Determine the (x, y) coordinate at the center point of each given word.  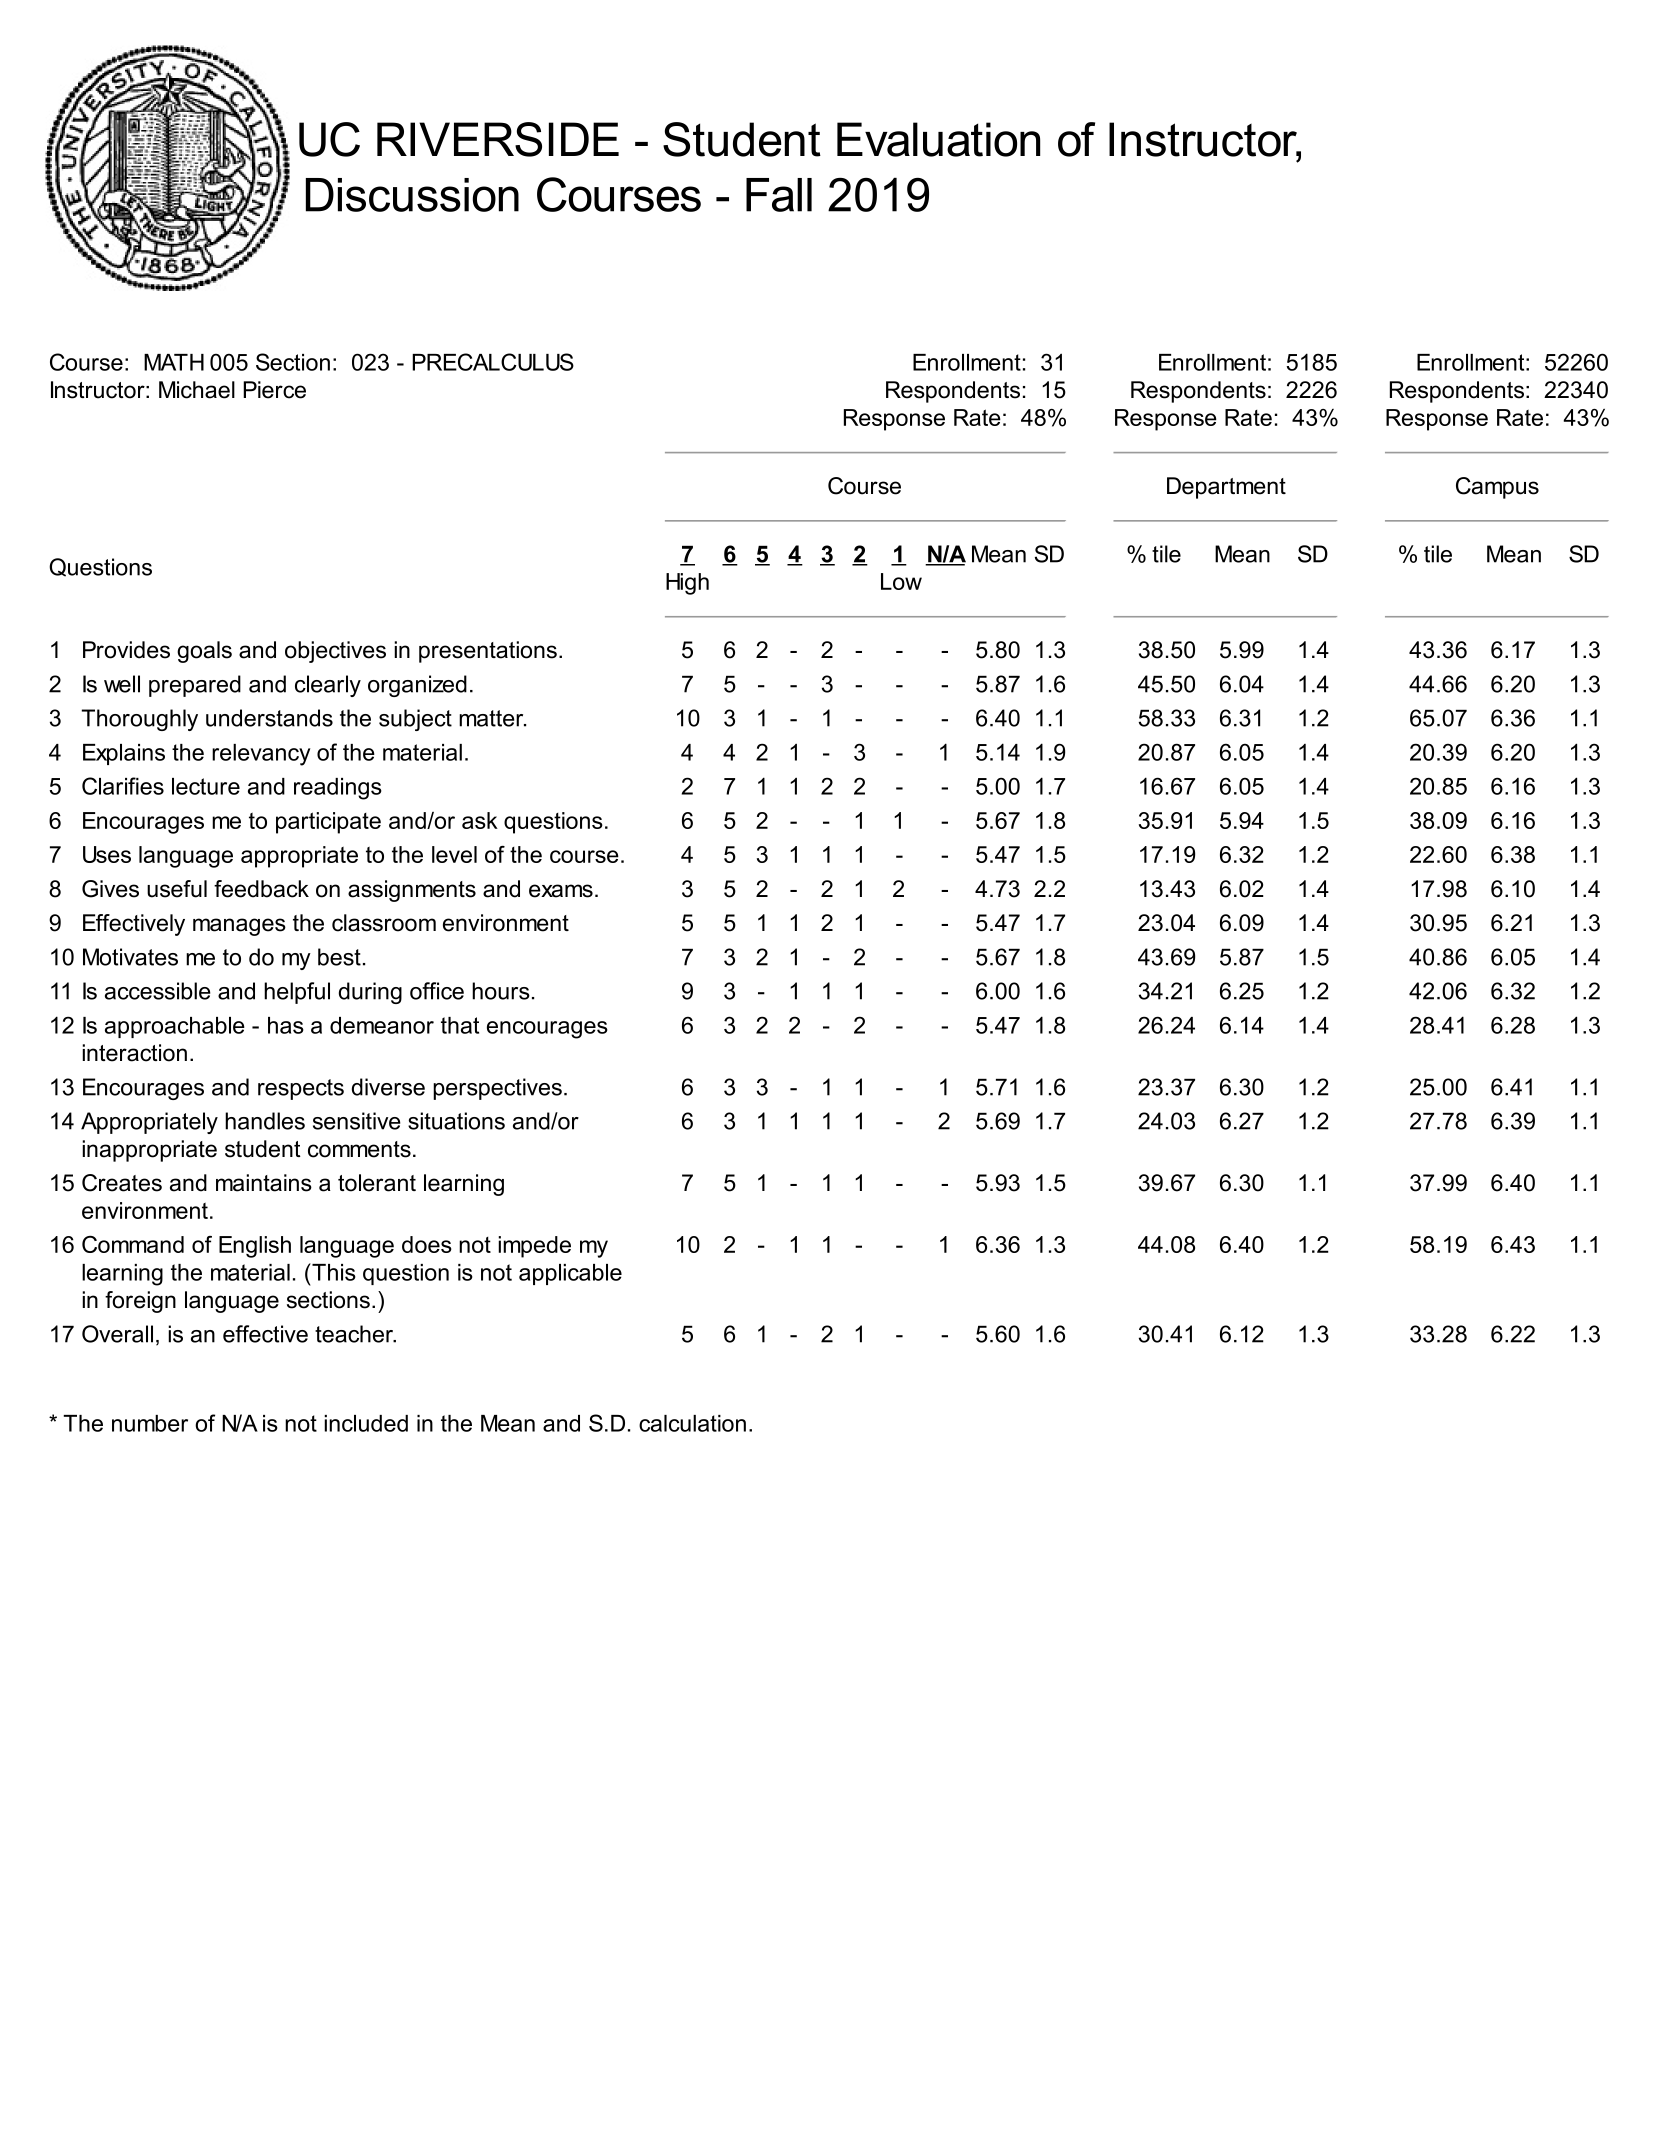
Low (901, 581)
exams (561, 891)
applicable (570, 1274)
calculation (692, 1423)
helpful (297, 993)
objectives (335, 652)
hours (501, 991)
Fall (779, 195)
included (366, 1423)
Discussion (412, 195)
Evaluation (938, 139)
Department (1226, 488)
